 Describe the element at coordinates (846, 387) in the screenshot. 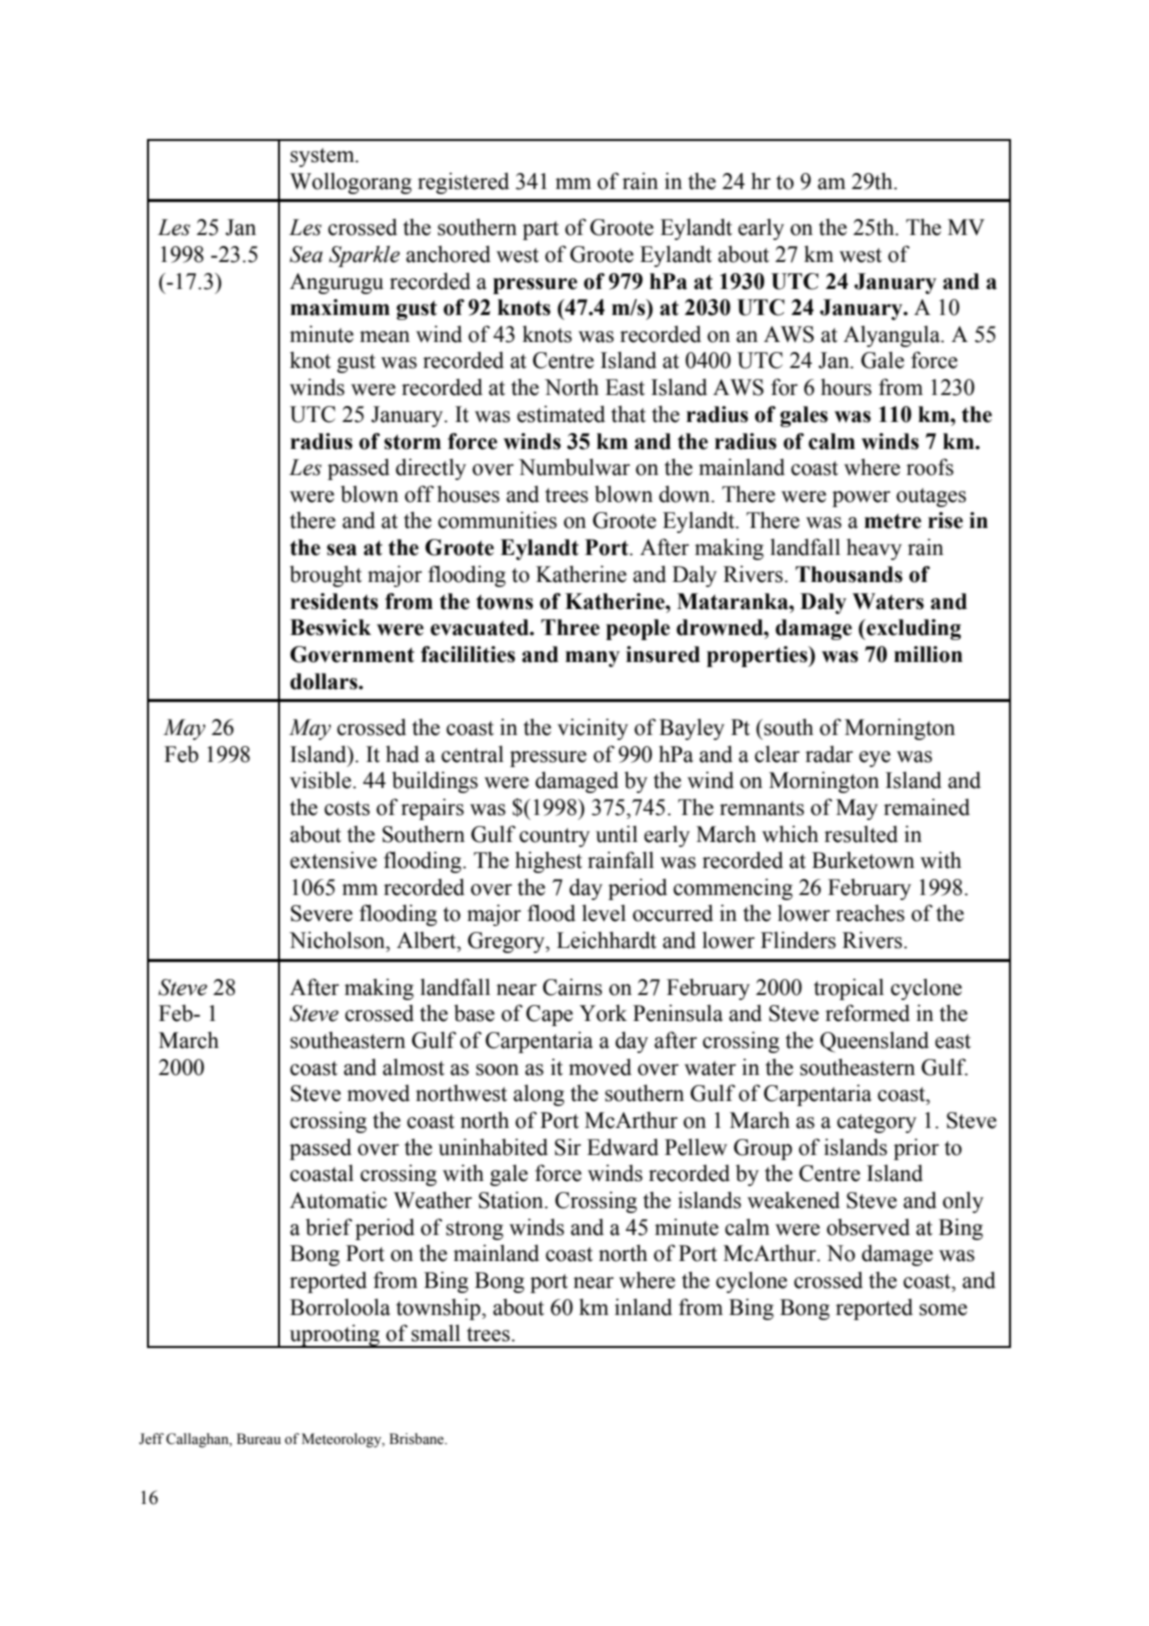

I see `hours` at that location.
